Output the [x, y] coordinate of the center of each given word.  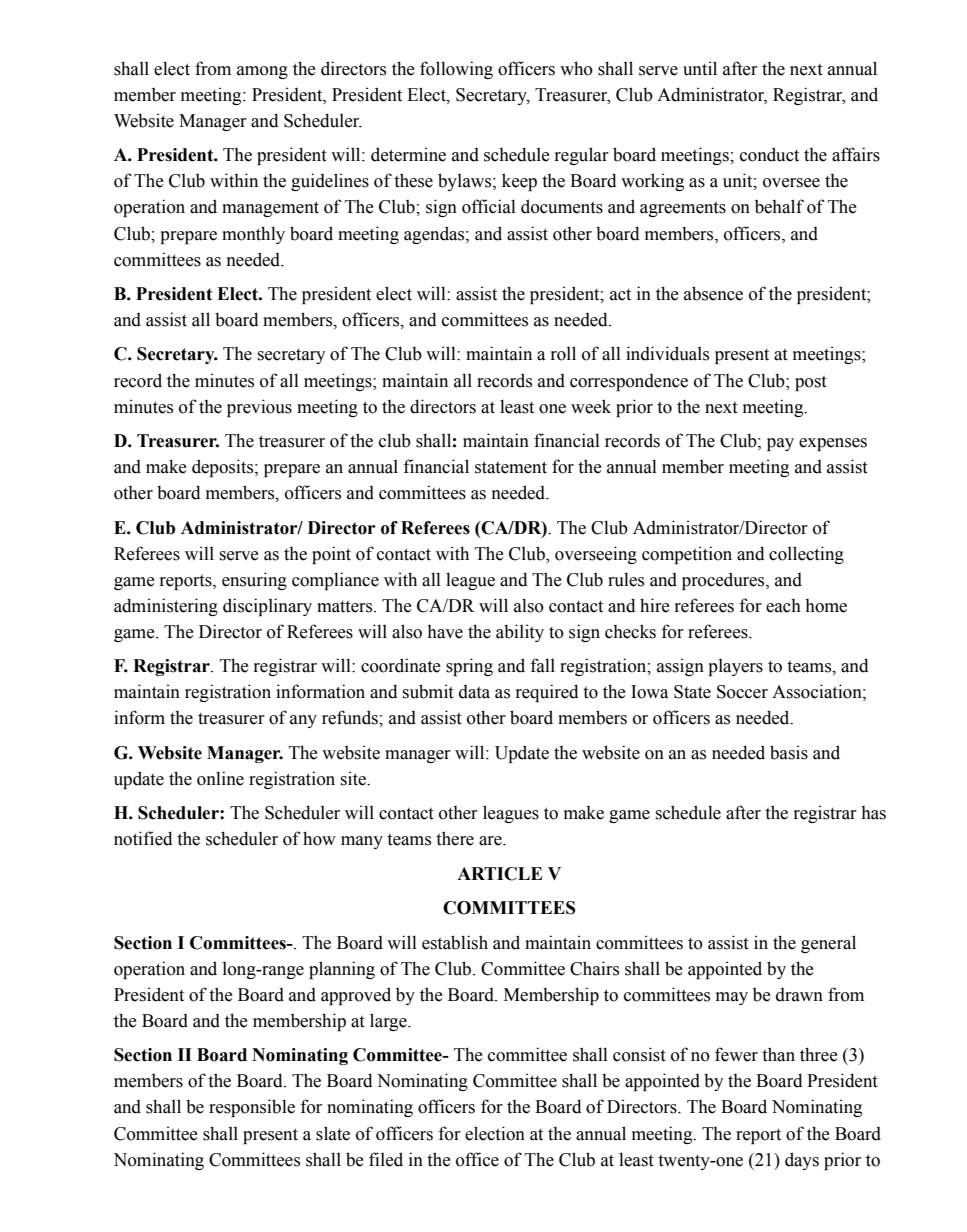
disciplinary [267, 607]
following [456, 70]
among [262, 72]
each [783, 605]
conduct [769, 154]
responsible [252, 1108]
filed [386, 1159]
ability [520, 633]
